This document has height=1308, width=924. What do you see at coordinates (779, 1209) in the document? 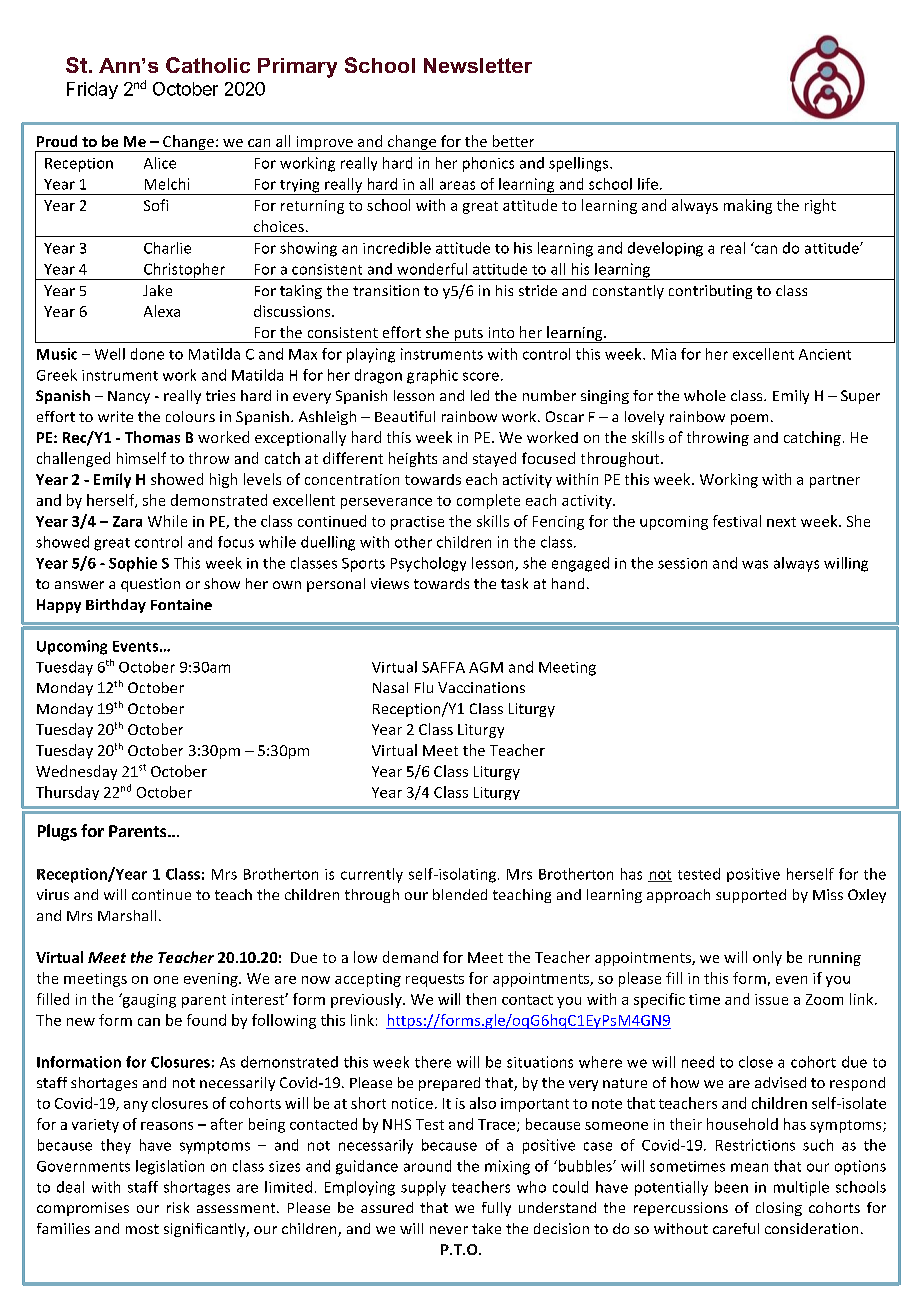
I see `closing` at bounding box center [779, 1209].
